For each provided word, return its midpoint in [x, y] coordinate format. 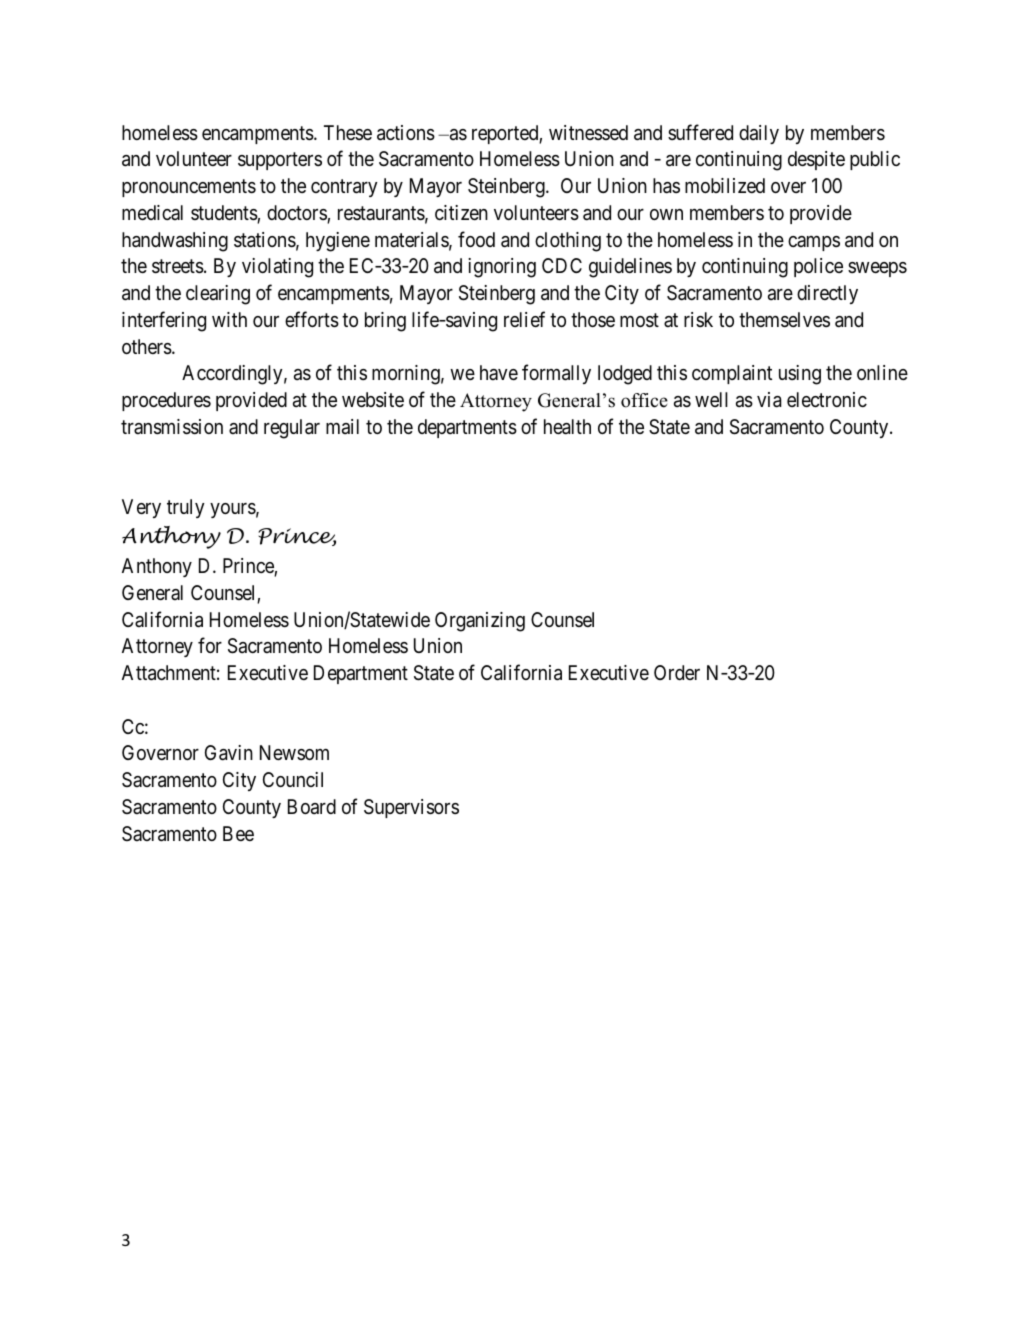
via [769, 400]
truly [186, 508]
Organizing [480, 622]
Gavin [229, 753]
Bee [238, 833]
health [567, 427]
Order [677, 672]
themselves [784, 320]
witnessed [588, 132]
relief [524, 319]
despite [816, 160]
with [229, 319]
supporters [280, 161]
